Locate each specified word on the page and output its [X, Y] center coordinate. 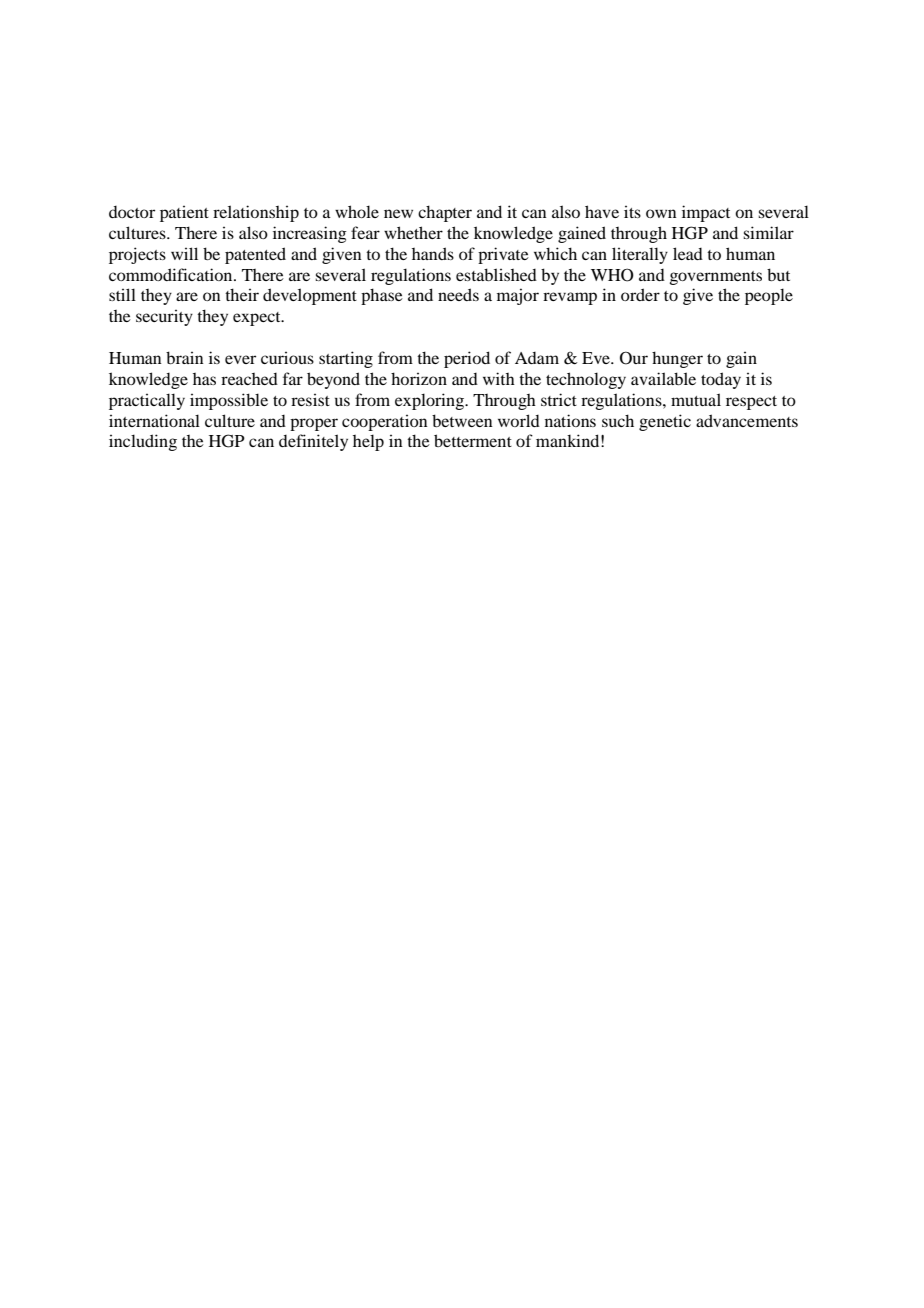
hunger [677, 359]
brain [185, 357]
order [640, 294]
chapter [445, 213]
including [143, 442]
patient [184, 213]
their [242, 294]
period [467, 359]
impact [706, 213]
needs [458, 294]
